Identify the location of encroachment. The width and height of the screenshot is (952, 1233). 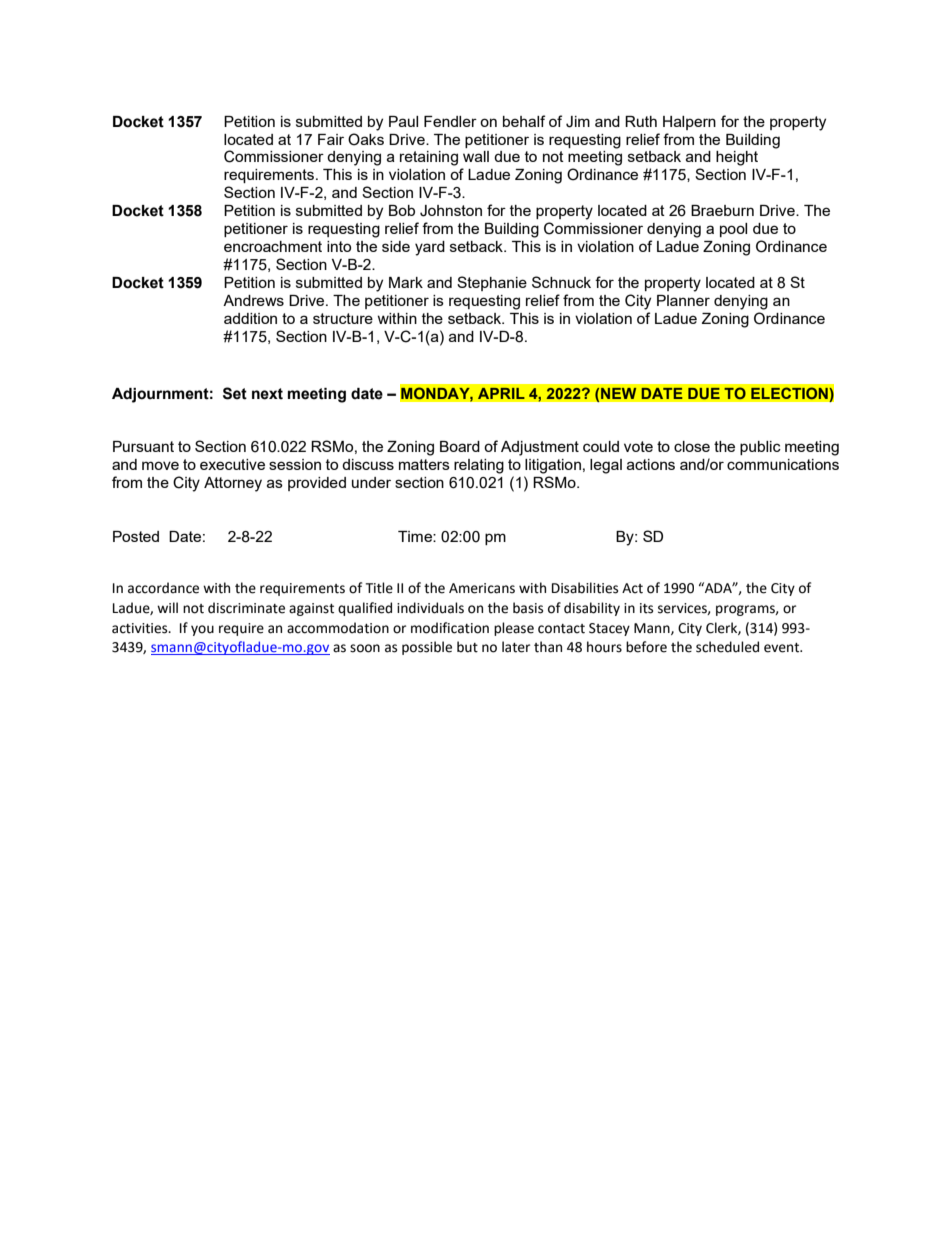
(273, 246).
